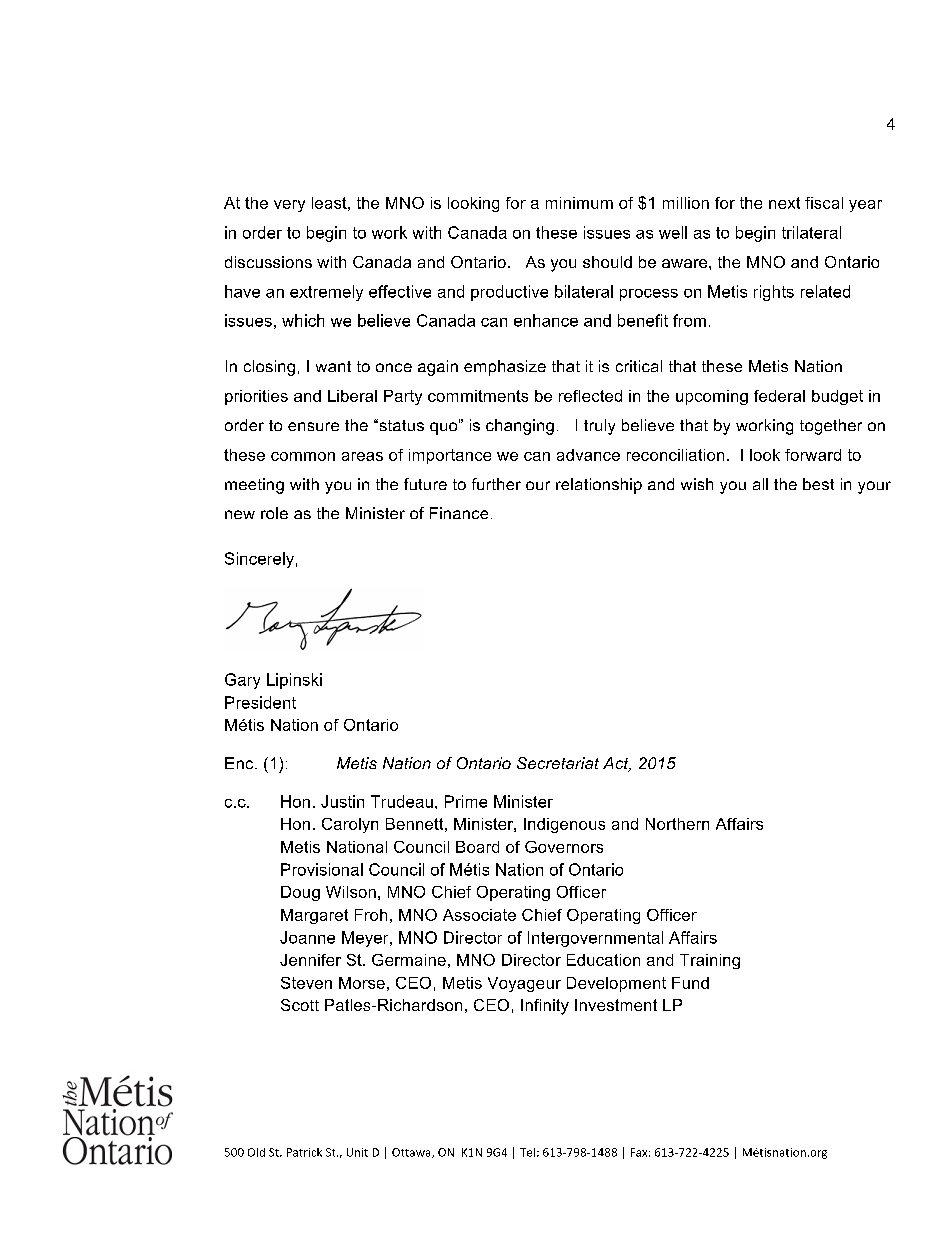  I want to click on very, so click(289, 206).
